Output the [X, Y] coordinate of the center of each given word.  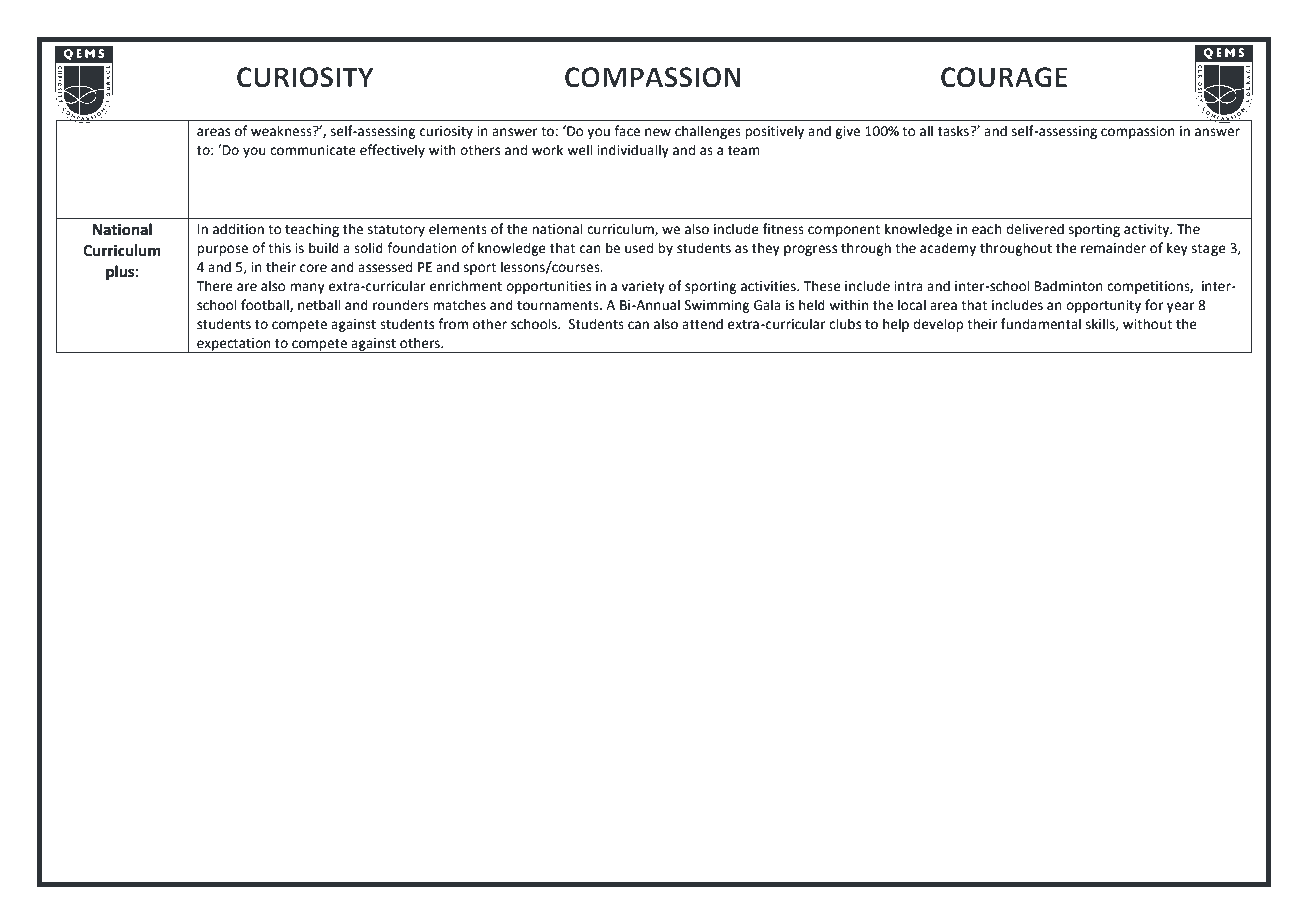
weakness [282, 131]
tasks [954, 131]
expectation [234, 345]
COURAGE [1004, 77]
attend [702, 324]
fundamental [1041, 324]
